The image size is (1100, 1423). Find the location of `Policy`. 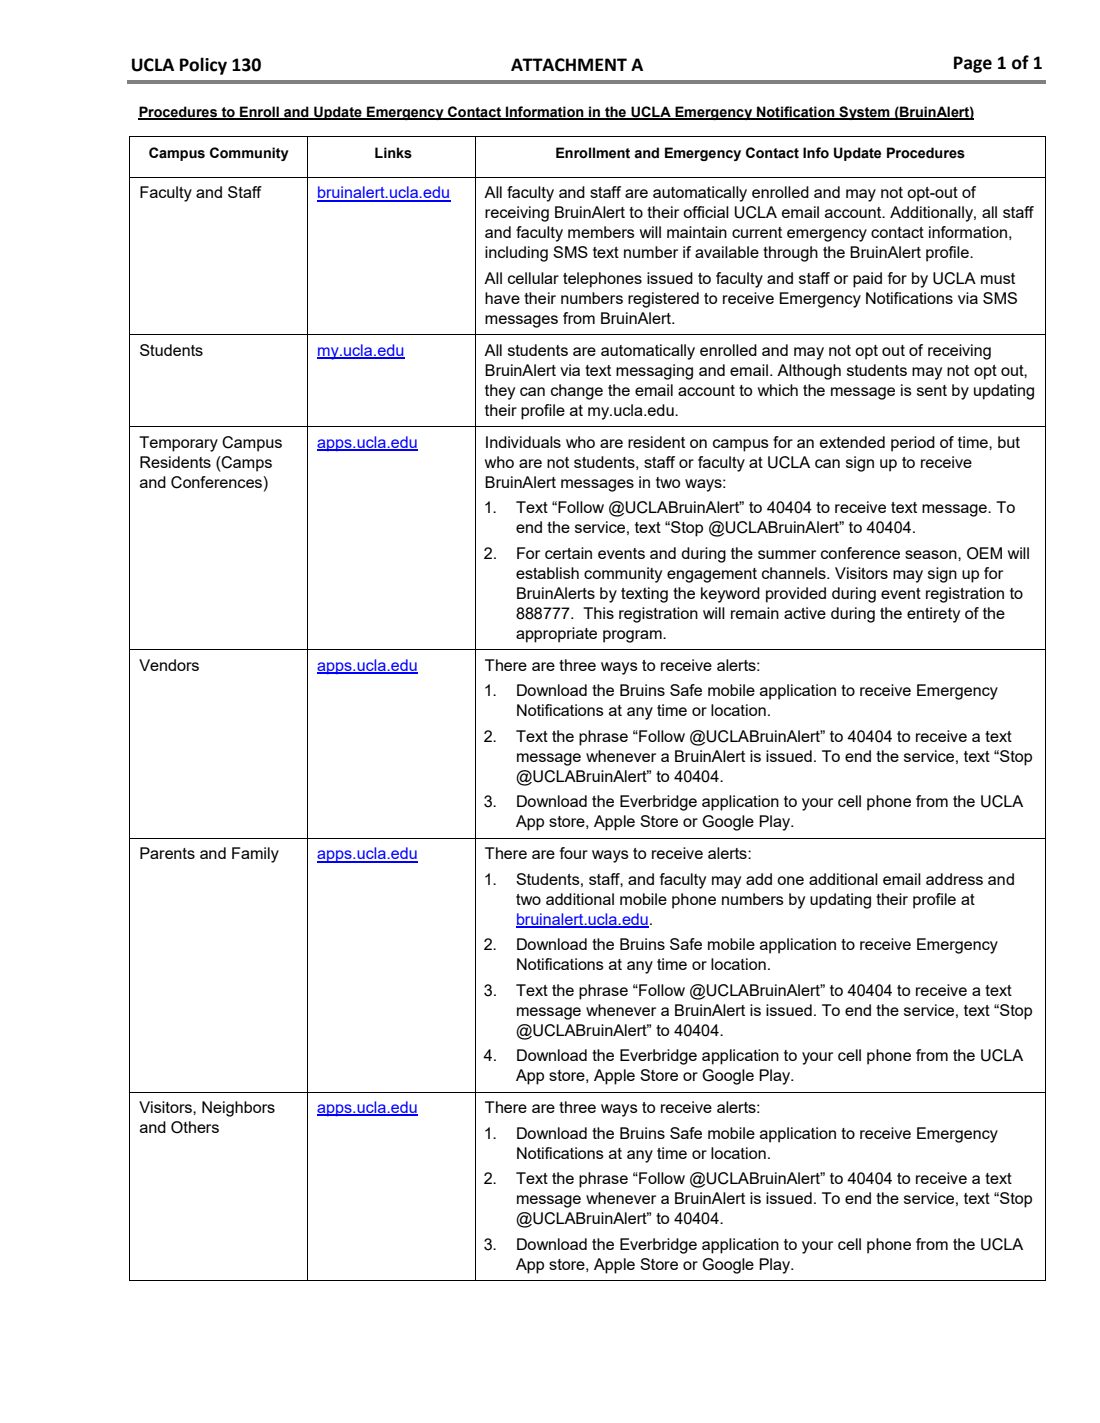

Policy is located at coordinates (203, 66).
